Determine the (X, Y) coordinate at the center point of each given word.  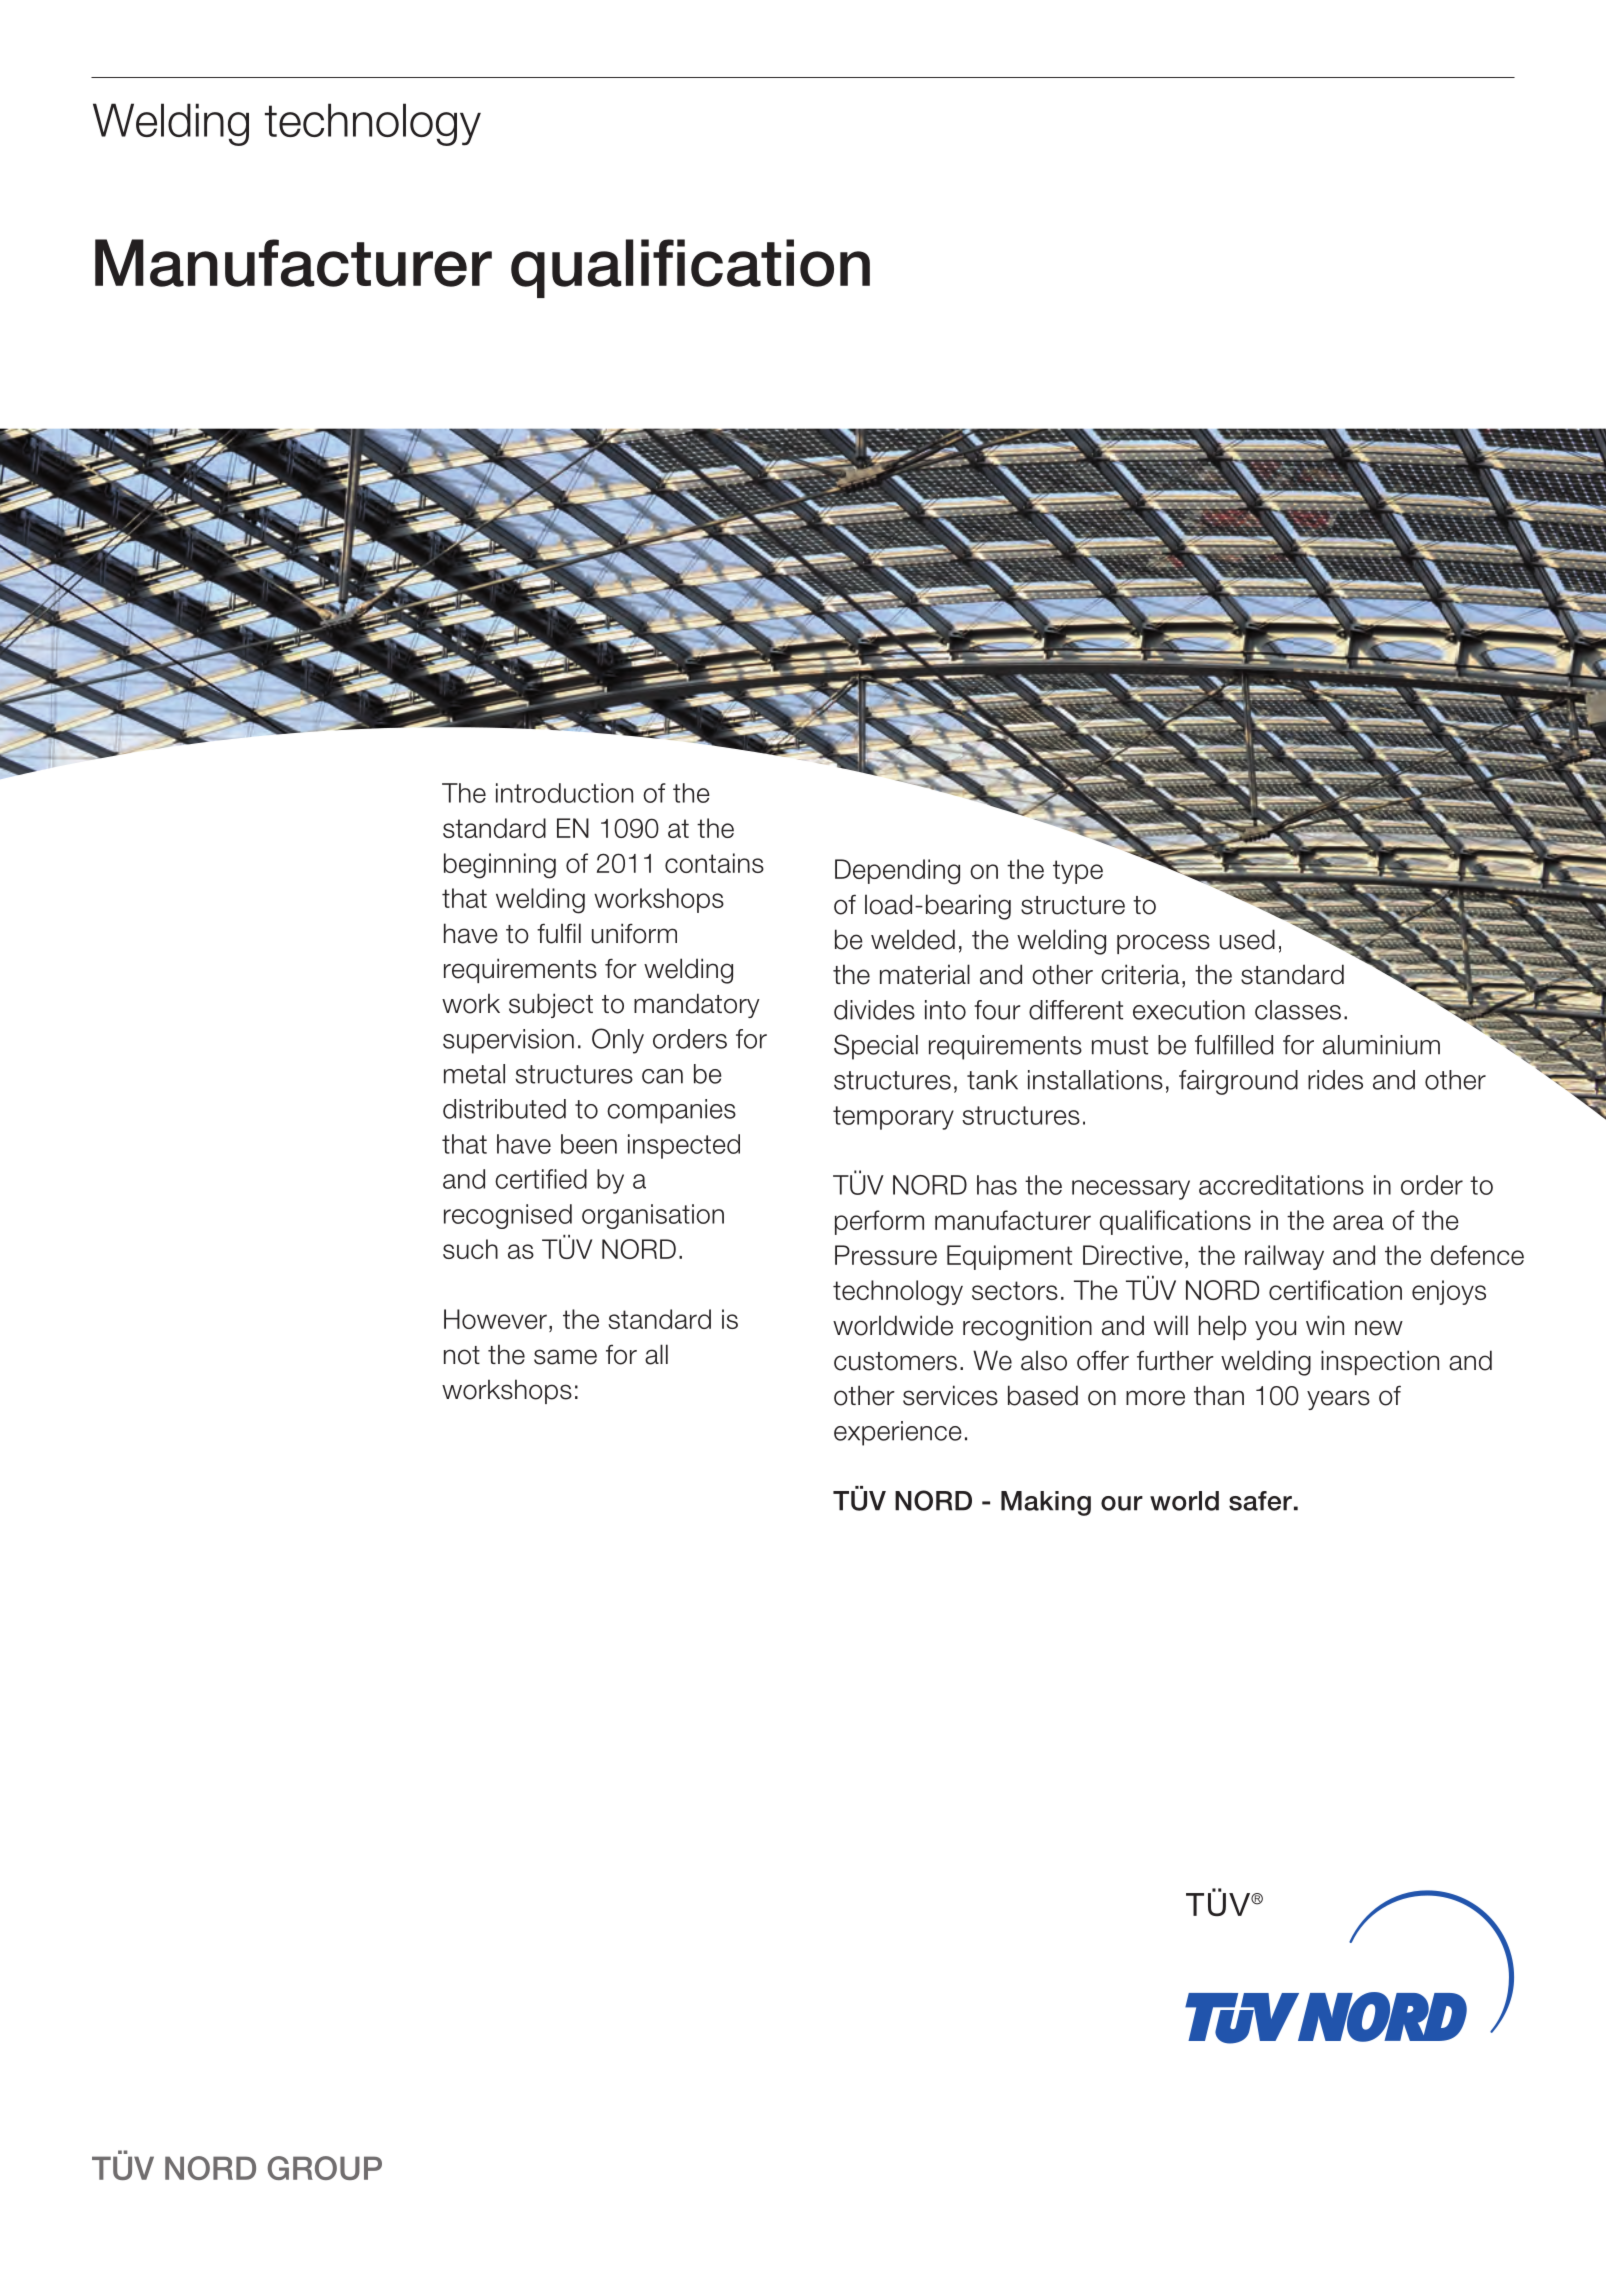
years (1338, 1400)
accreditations (1281, 1185)
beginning (500, 866)
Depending (897, 872)
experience (897, 1433)
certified (541, 1179)
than (1219, 1395)
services (950, 1395)
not (462, 1355)
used (1247, 939)
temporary (893, 1118)
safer (1260, 1501)
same (565, 1357)
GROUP (324, 2168)
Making (1046, 1503)
